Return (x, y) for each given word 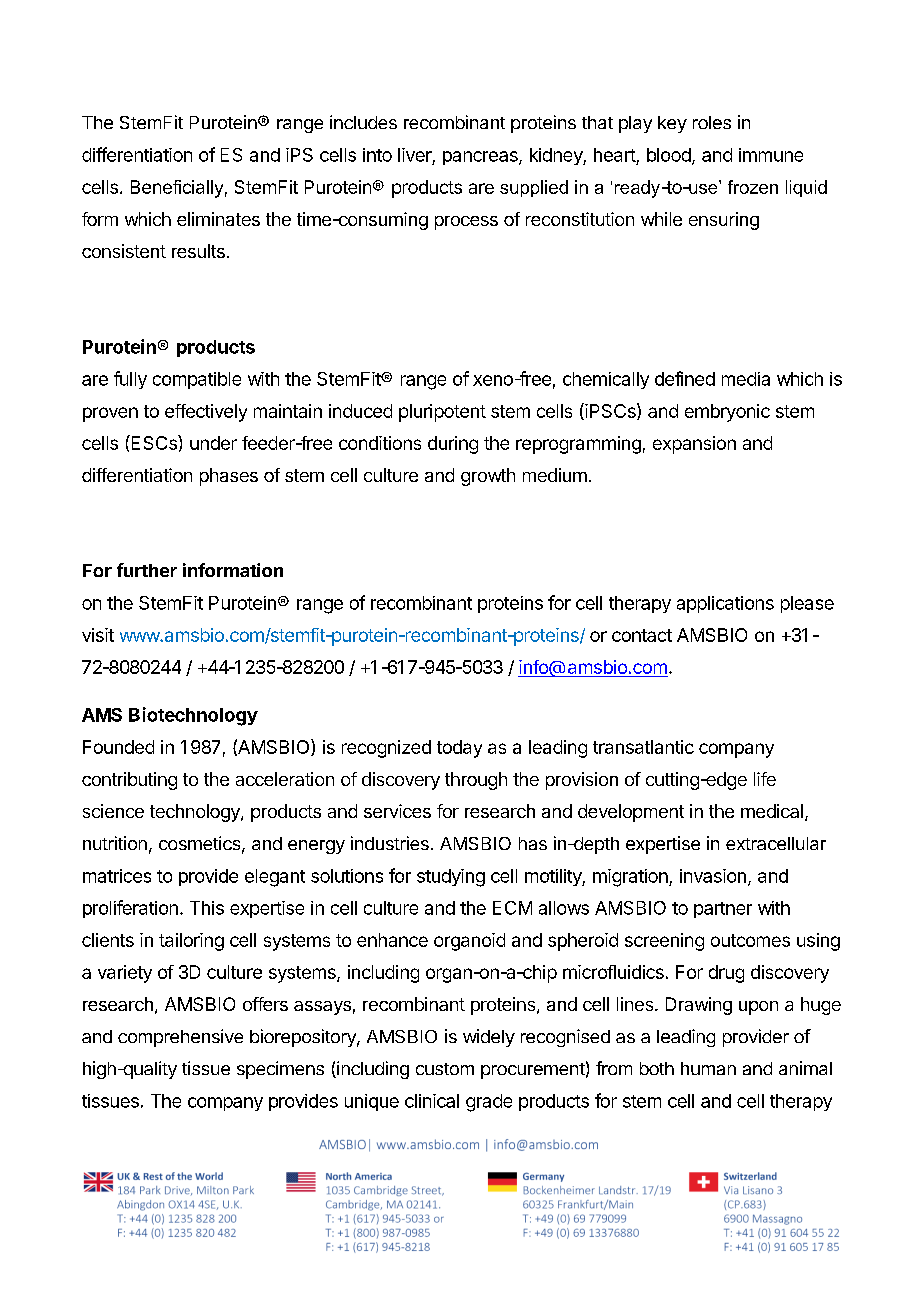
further (147, 570)
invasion (713, 876)
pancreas (481, 158)
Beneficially (177, 189)
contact (642, 635)
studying (451, 878)
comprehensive (180, 1038)
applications (725, 604)
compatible (197, 380)
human (708, 1068)
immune (771, 155)
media (746, 379)
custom (445, 1069)
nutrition (115, 843)
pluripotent (442, 413)
